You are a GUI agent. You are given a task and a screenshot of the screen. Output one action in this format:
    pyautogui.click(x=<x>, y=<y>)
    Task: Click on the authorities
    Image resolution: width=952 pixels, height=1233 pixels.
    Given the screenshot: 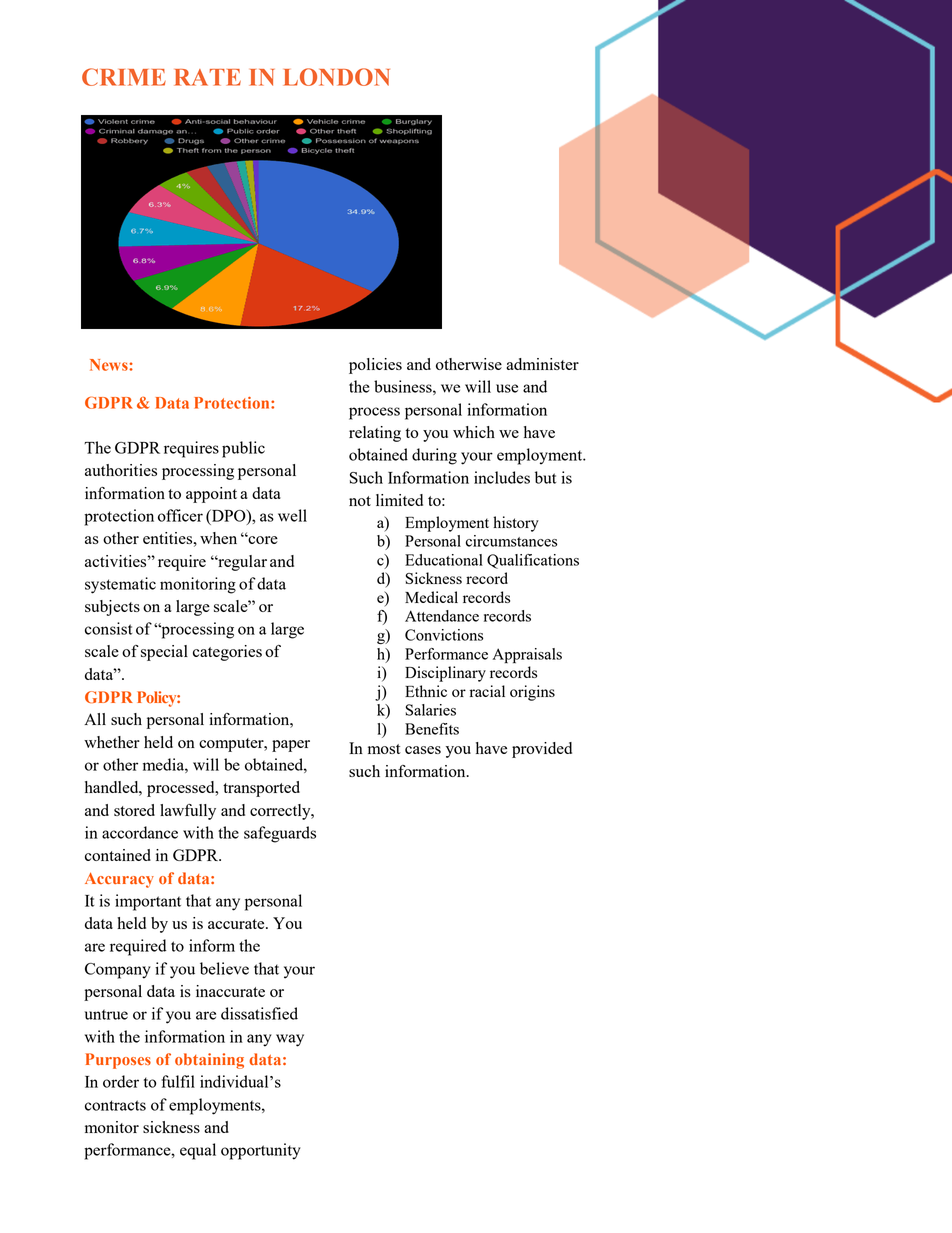 What is the action you would take?
    pyautogui.click(x=121, y=470)
